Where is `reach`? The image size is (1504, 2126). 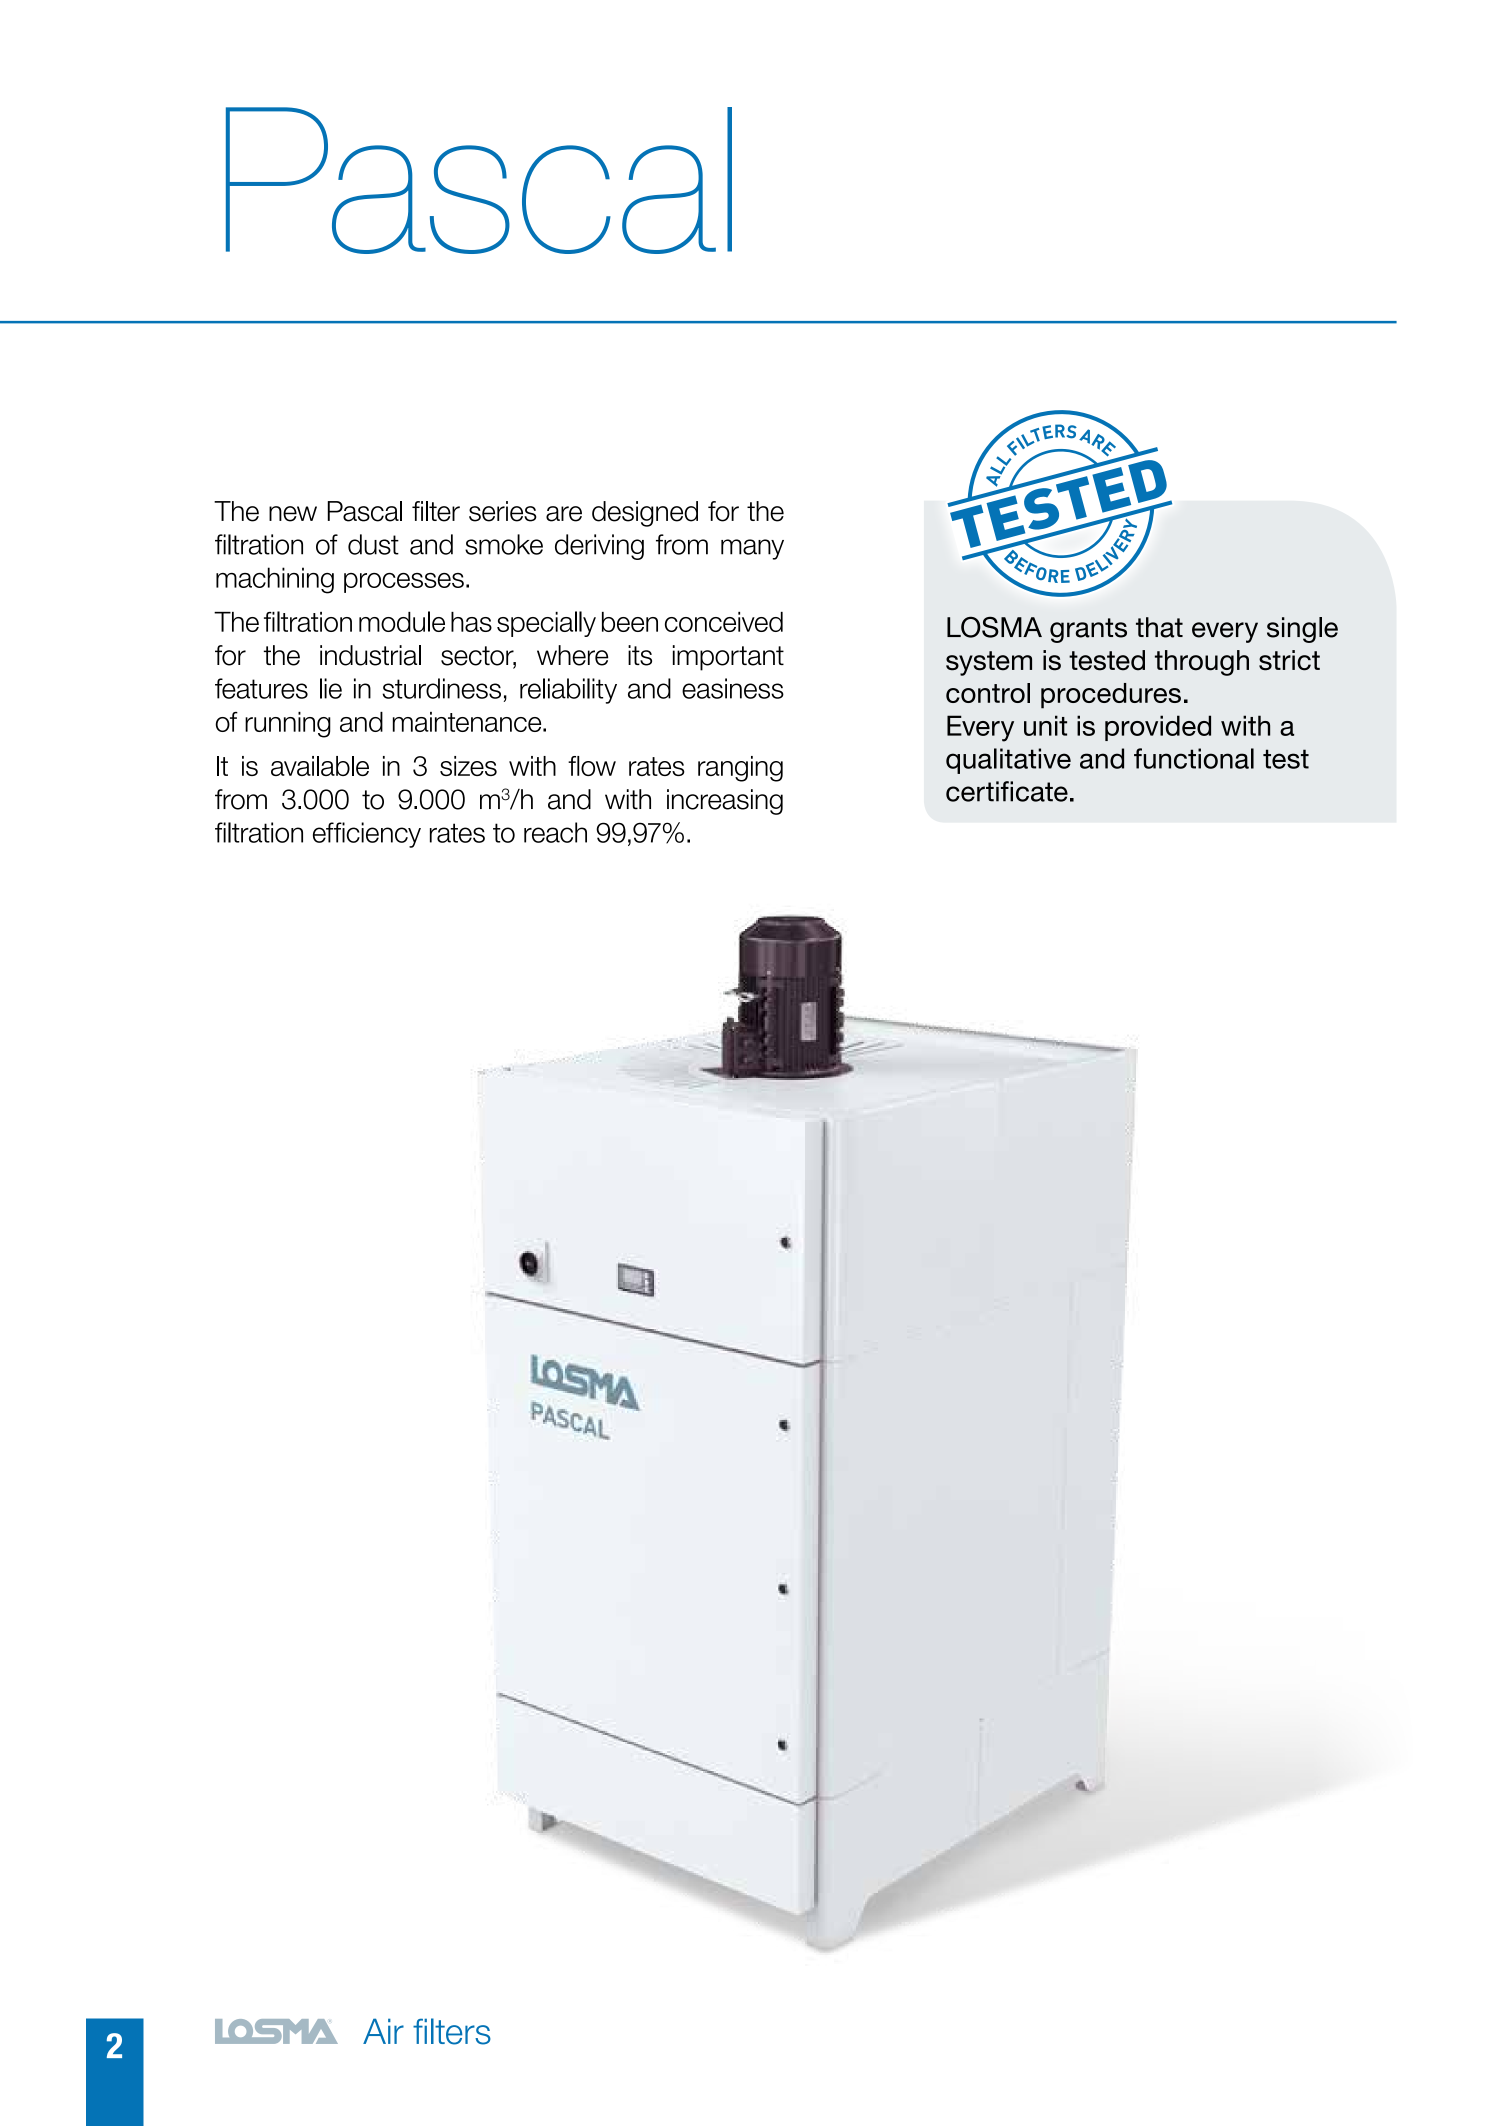 reach is located at coordinates (555, 832).
